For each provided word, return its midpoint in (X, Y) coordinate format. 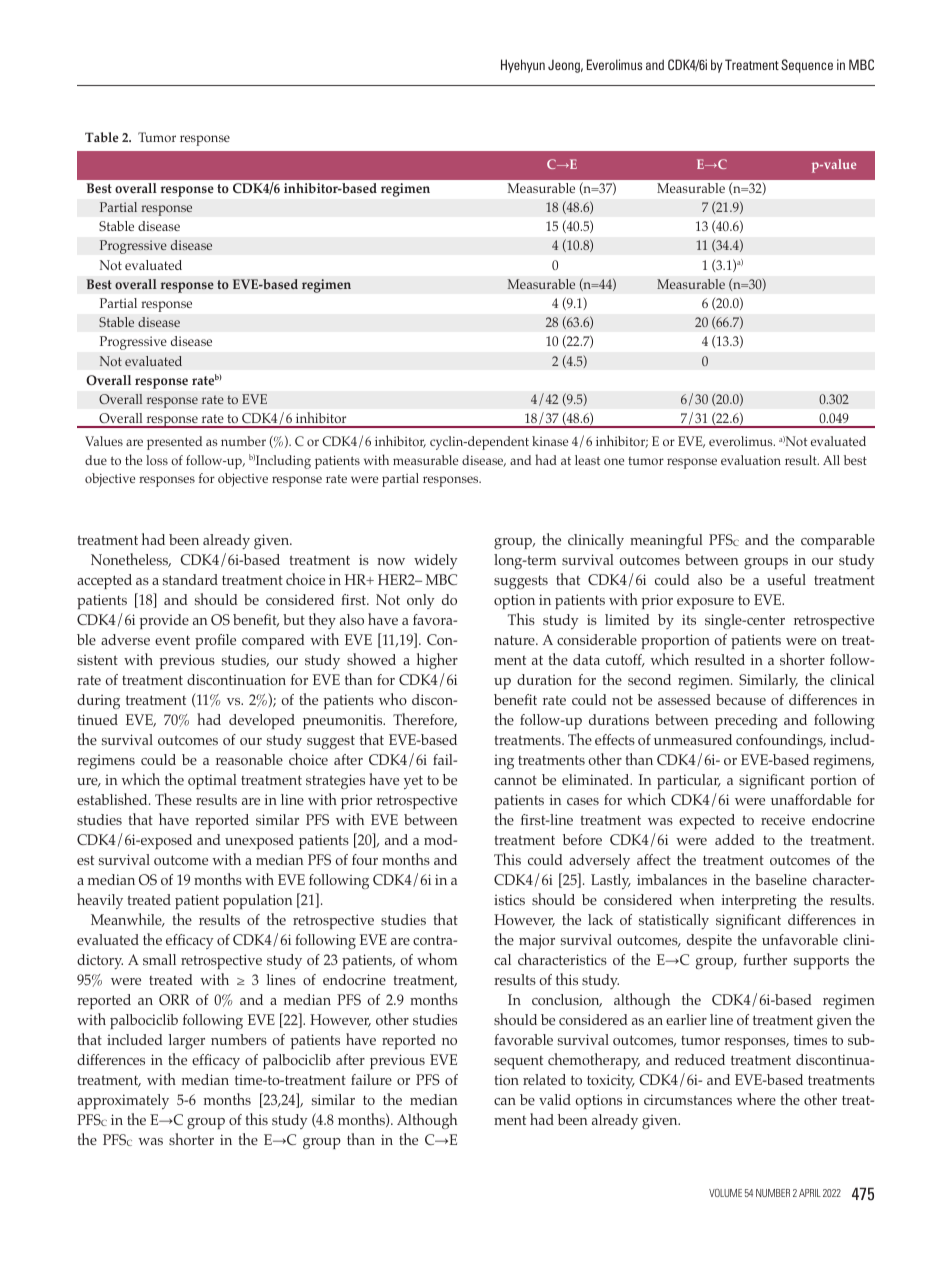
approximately (123, 1101)
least (587, 460)
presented (174, 443)
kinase (550, 441)
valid (555, 1099)
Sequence (807, 66)
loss (157, 460)
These (173, 799)
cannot (515, 780)
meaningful (666, 541)
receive (783, 819)
